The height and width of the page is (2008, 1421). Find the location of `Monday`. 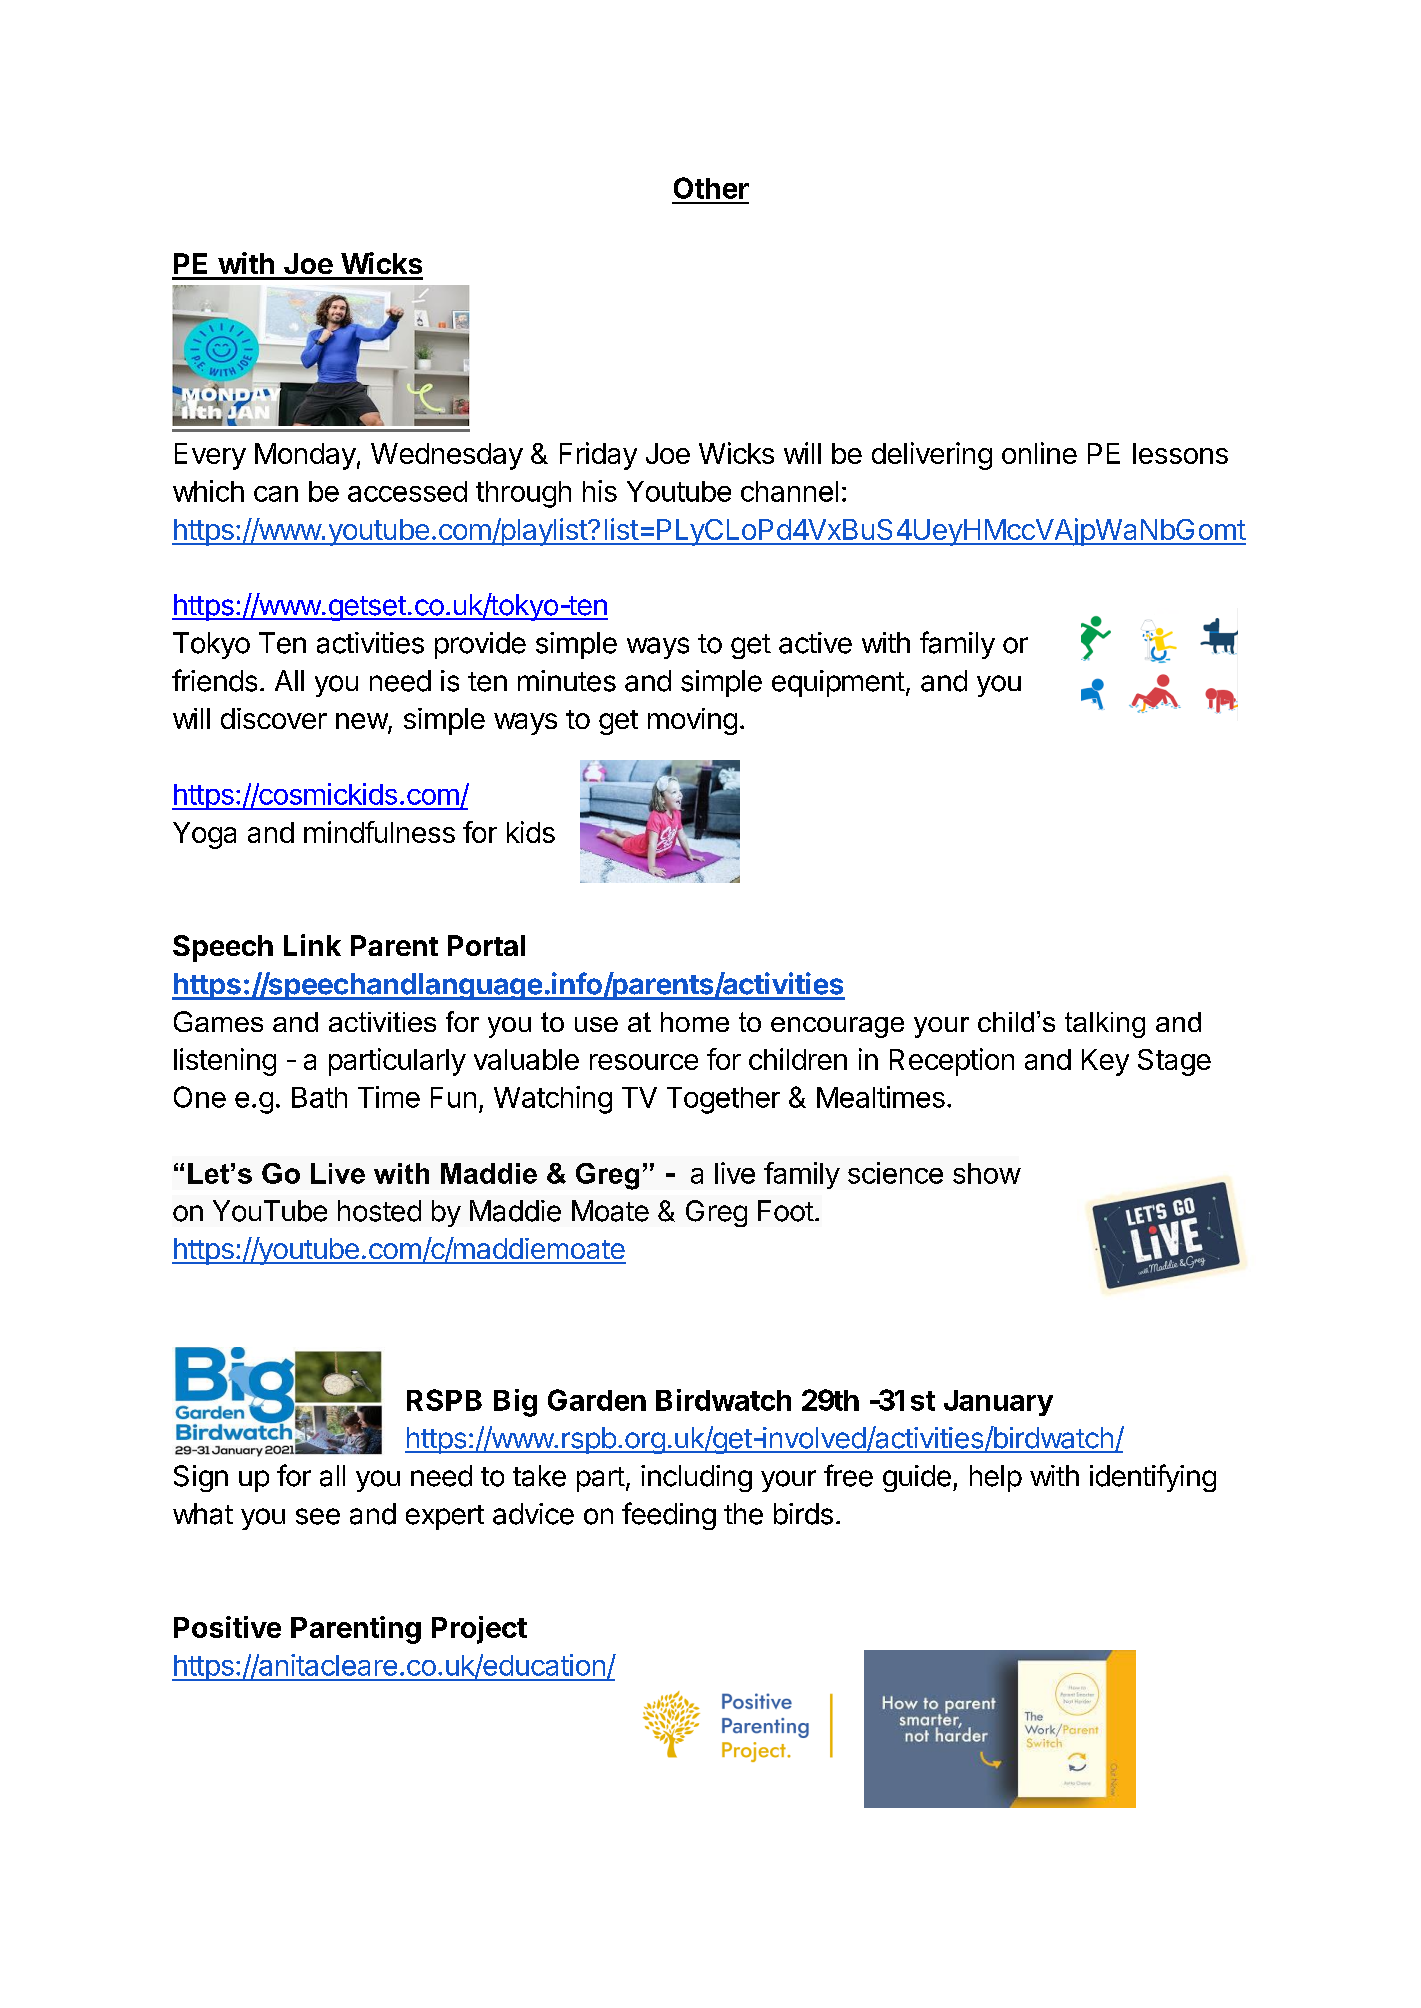

Monday is located at coordinates (305, 456).
